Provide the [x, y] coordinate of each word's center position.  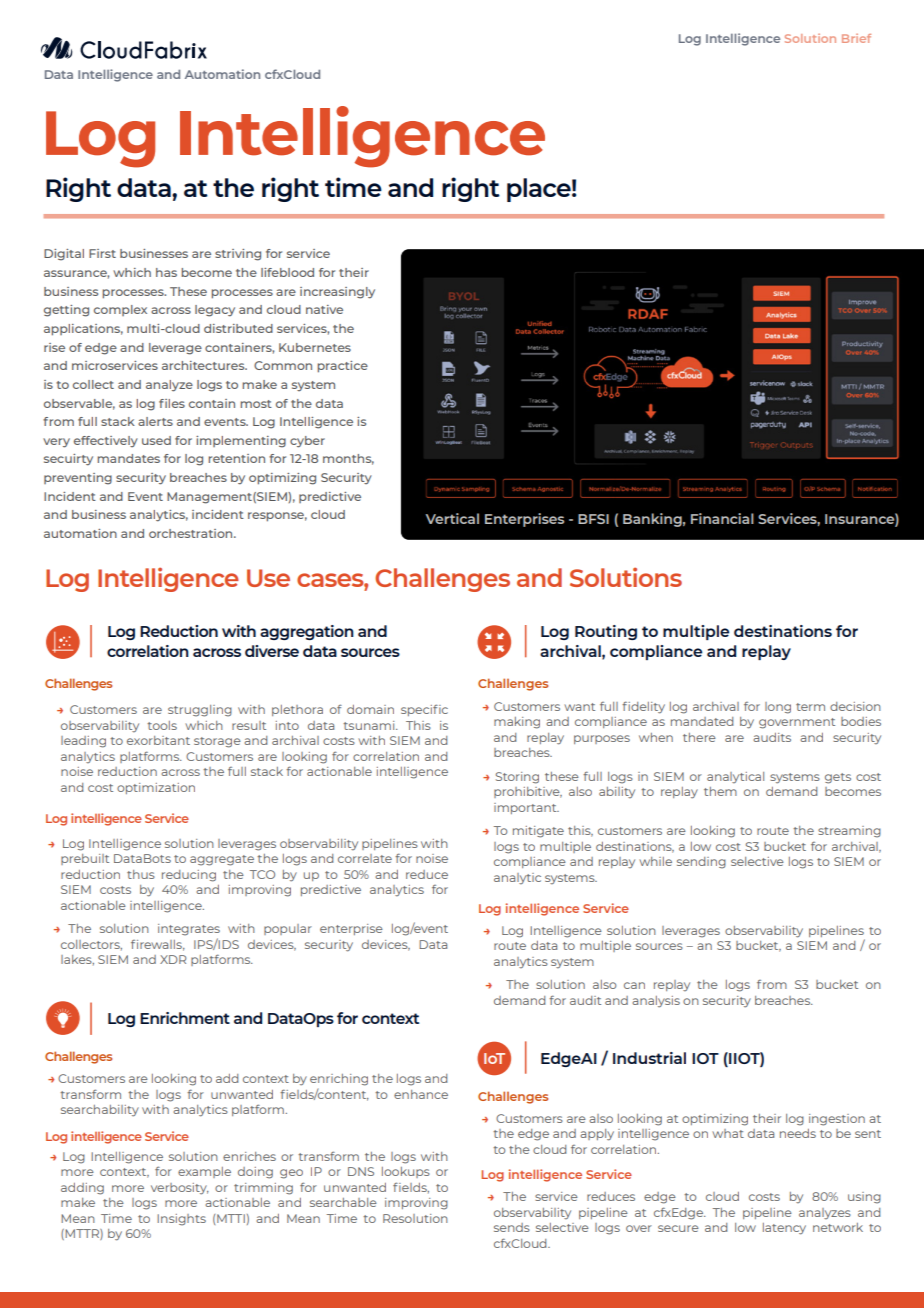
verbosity [180, 1189]
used [156, 440]
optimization [156, 788]
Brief [856, 38]
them [720, 791]
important [526, 808]
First [102, 253]
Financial [722, 518]
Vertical [452, 518]
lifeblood [287, 272]
